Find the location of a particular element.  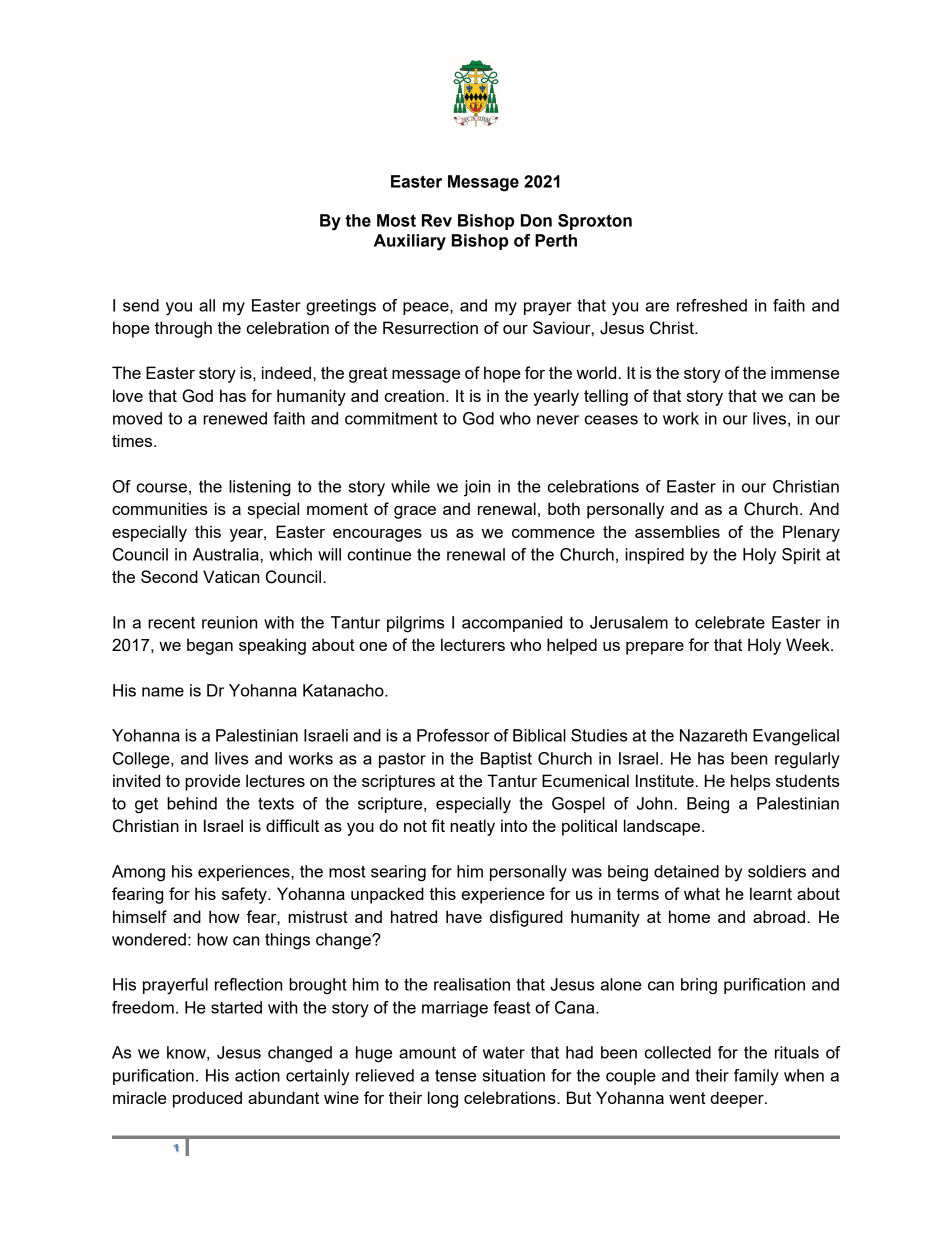

Rev is located at coordinates (437, 220).
